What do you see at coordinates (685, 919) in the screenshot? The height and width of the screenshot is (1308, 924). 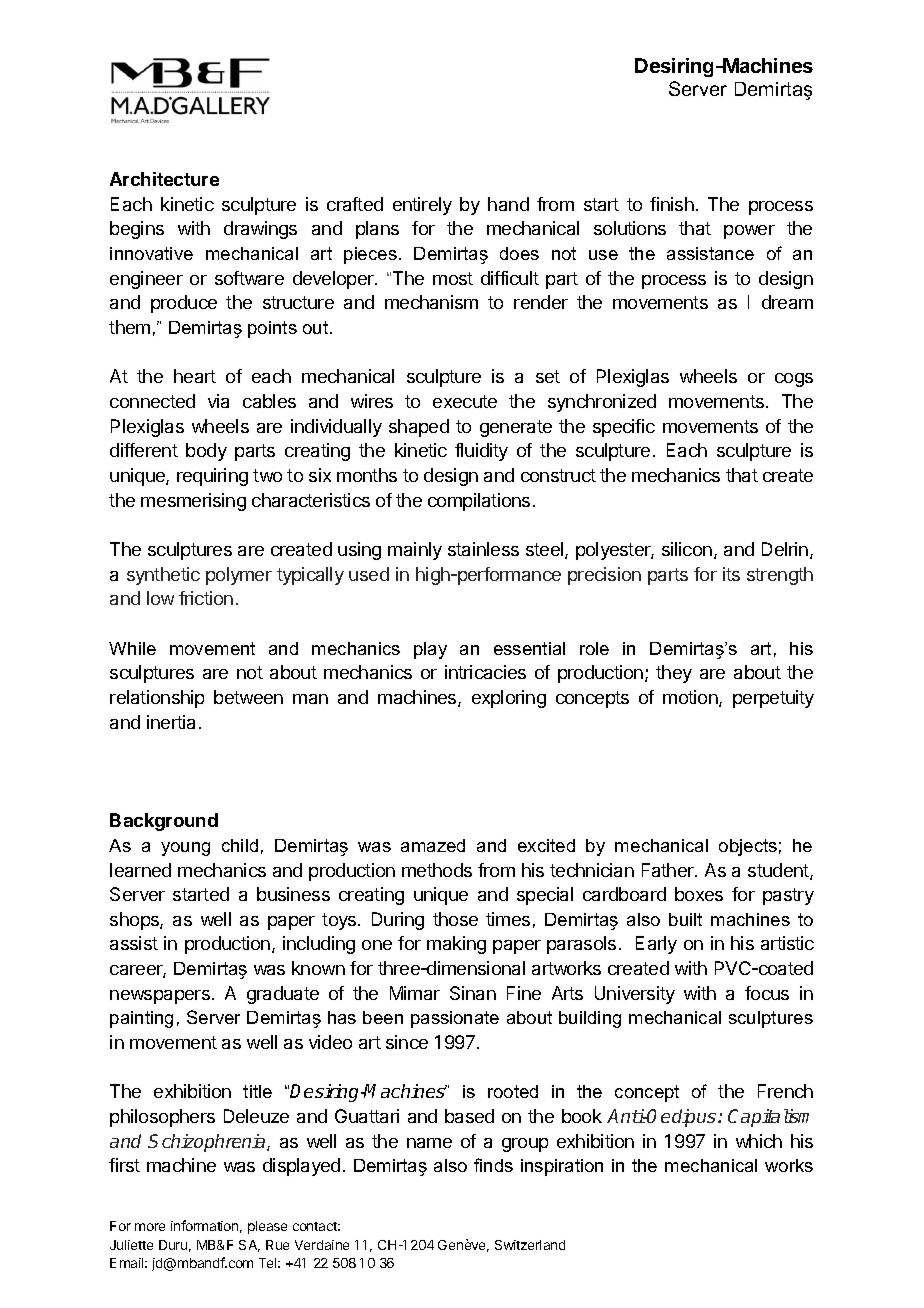 I see `built` at bounding box center [685, 919].
